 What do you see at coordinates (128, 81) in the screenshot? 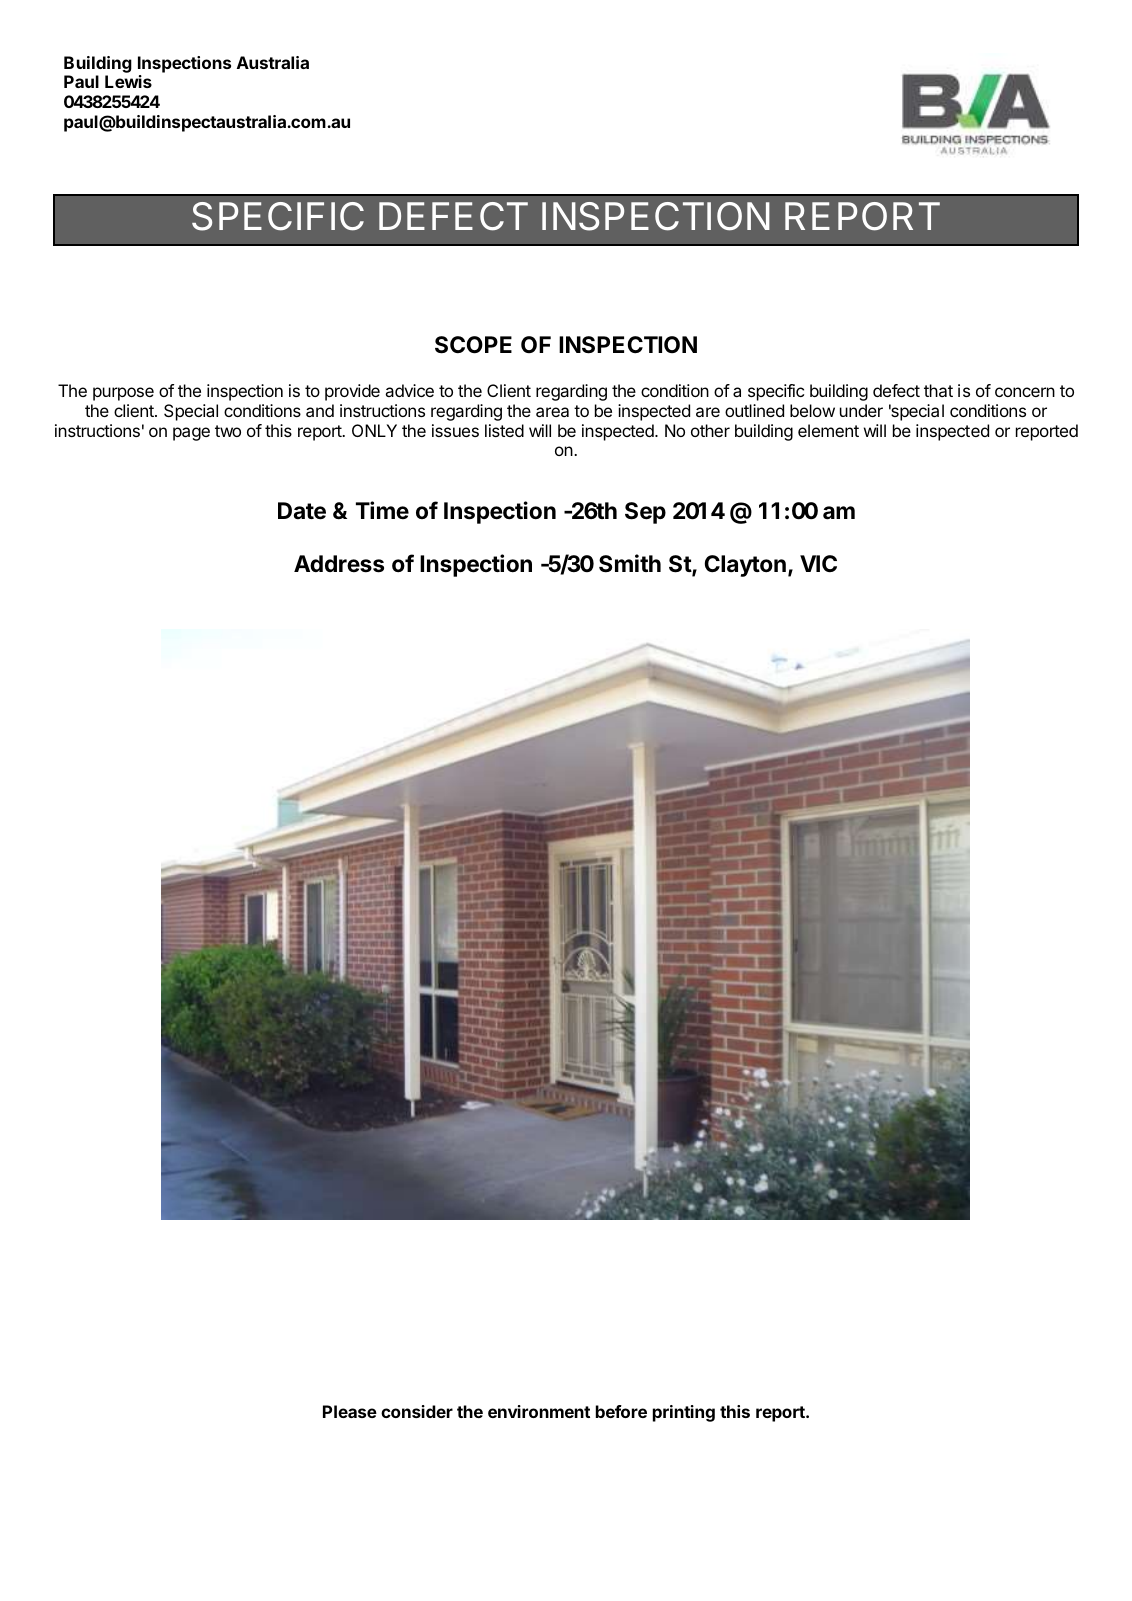
I see `Lewis` at bounding box center [128, 81].
